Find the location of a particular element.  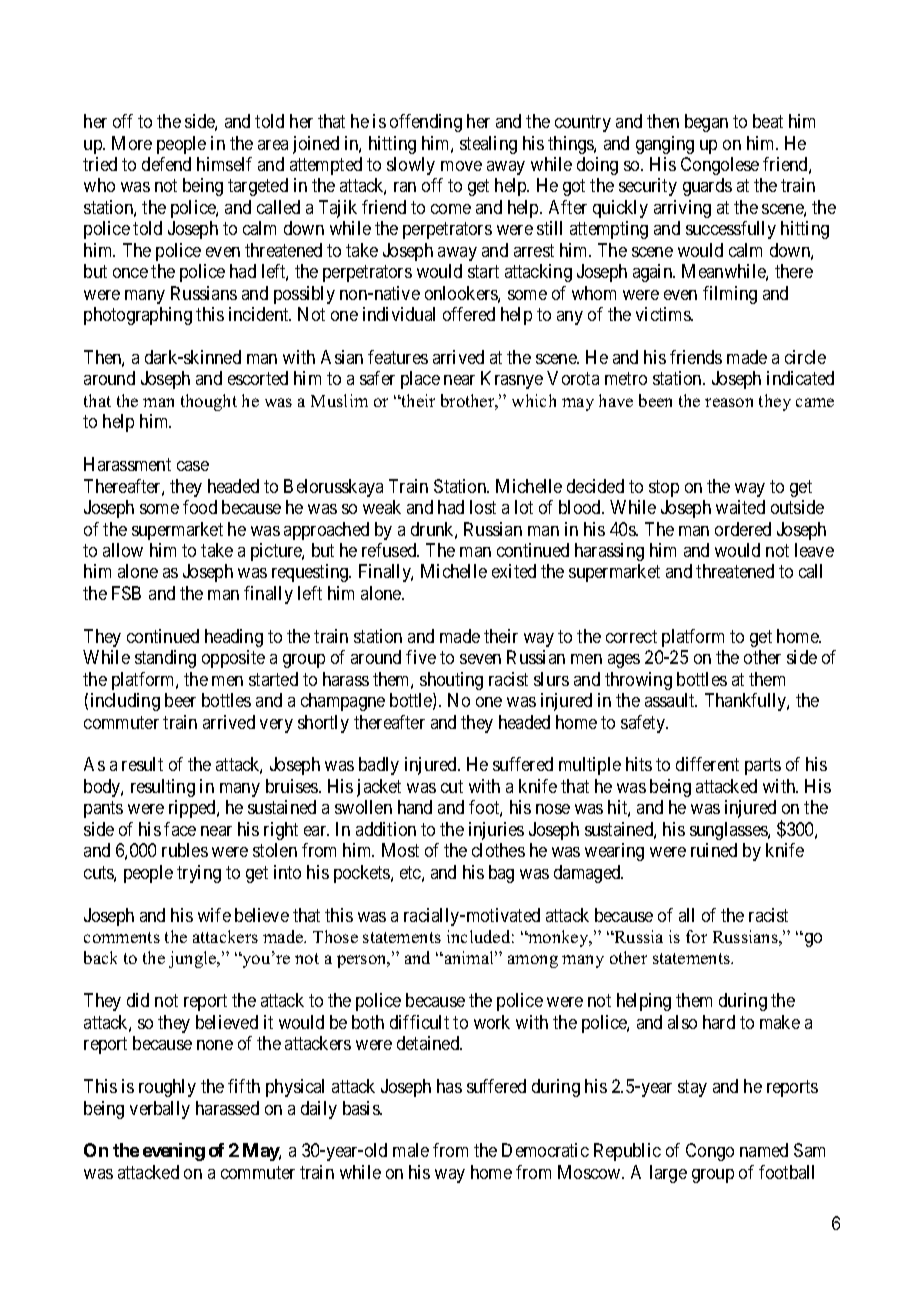

assault is located at coordinates (671, 700).
